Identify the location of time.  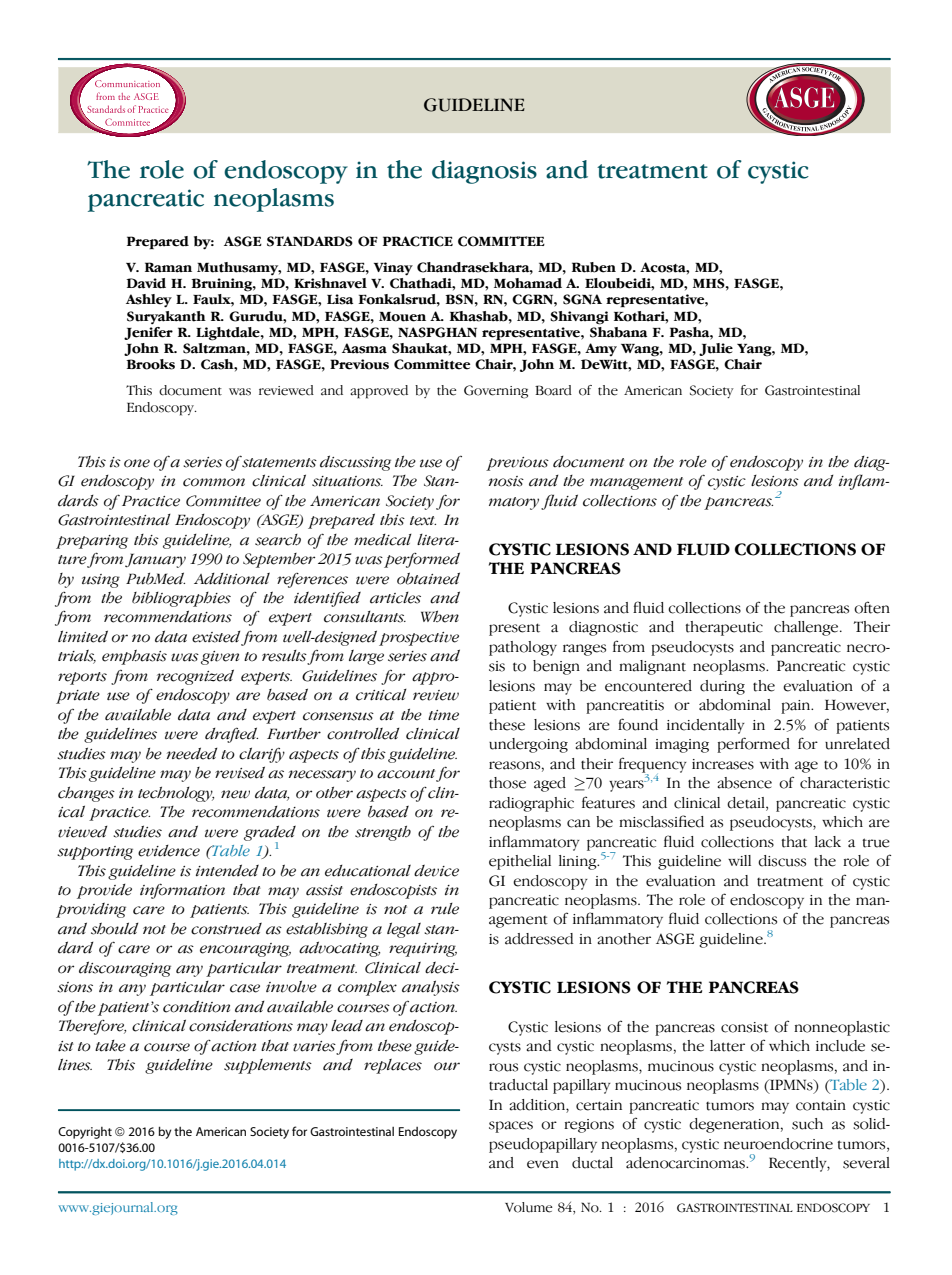
(443, 715).
